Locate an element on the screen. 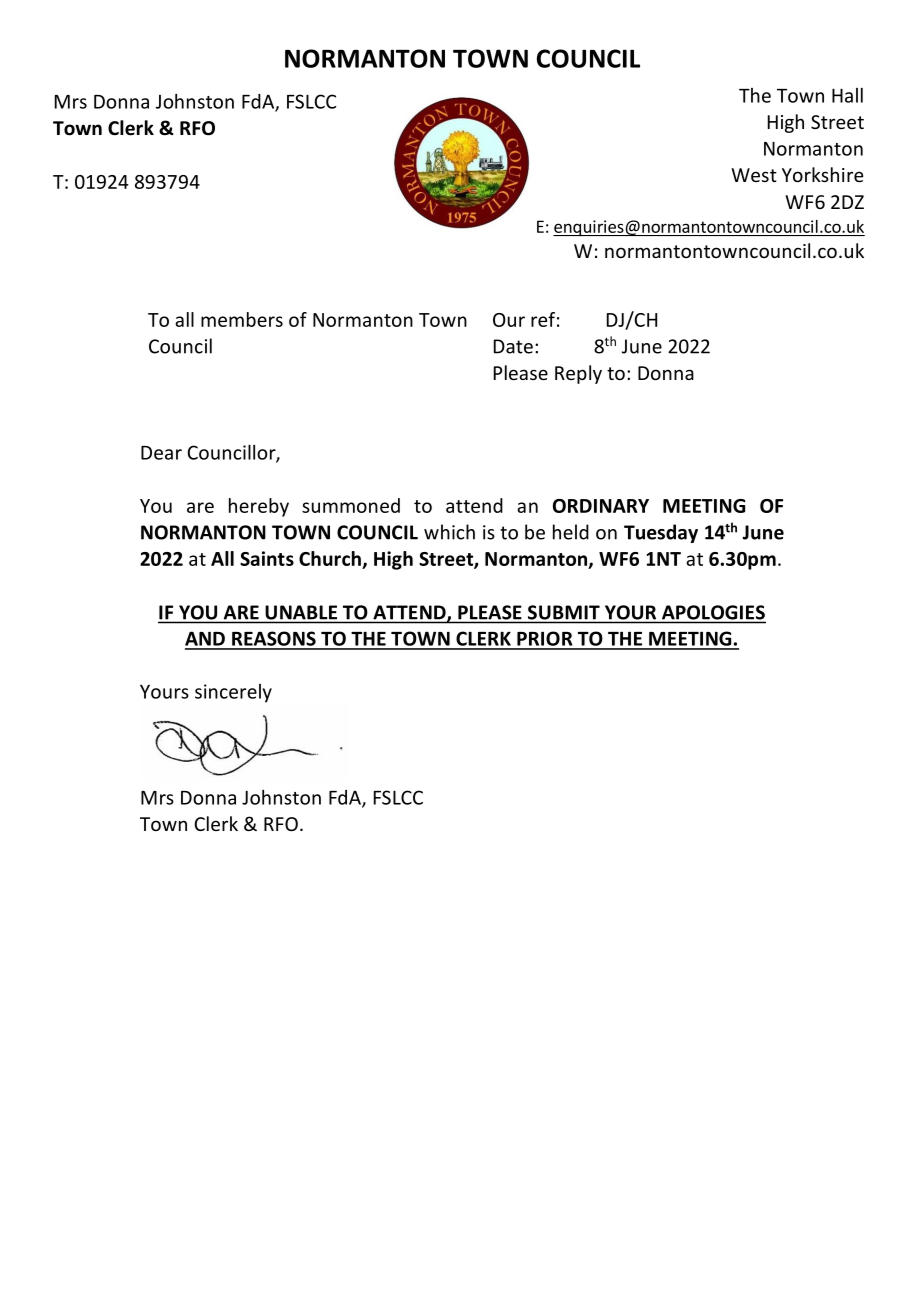  members is located at coordinates (242, 319).
